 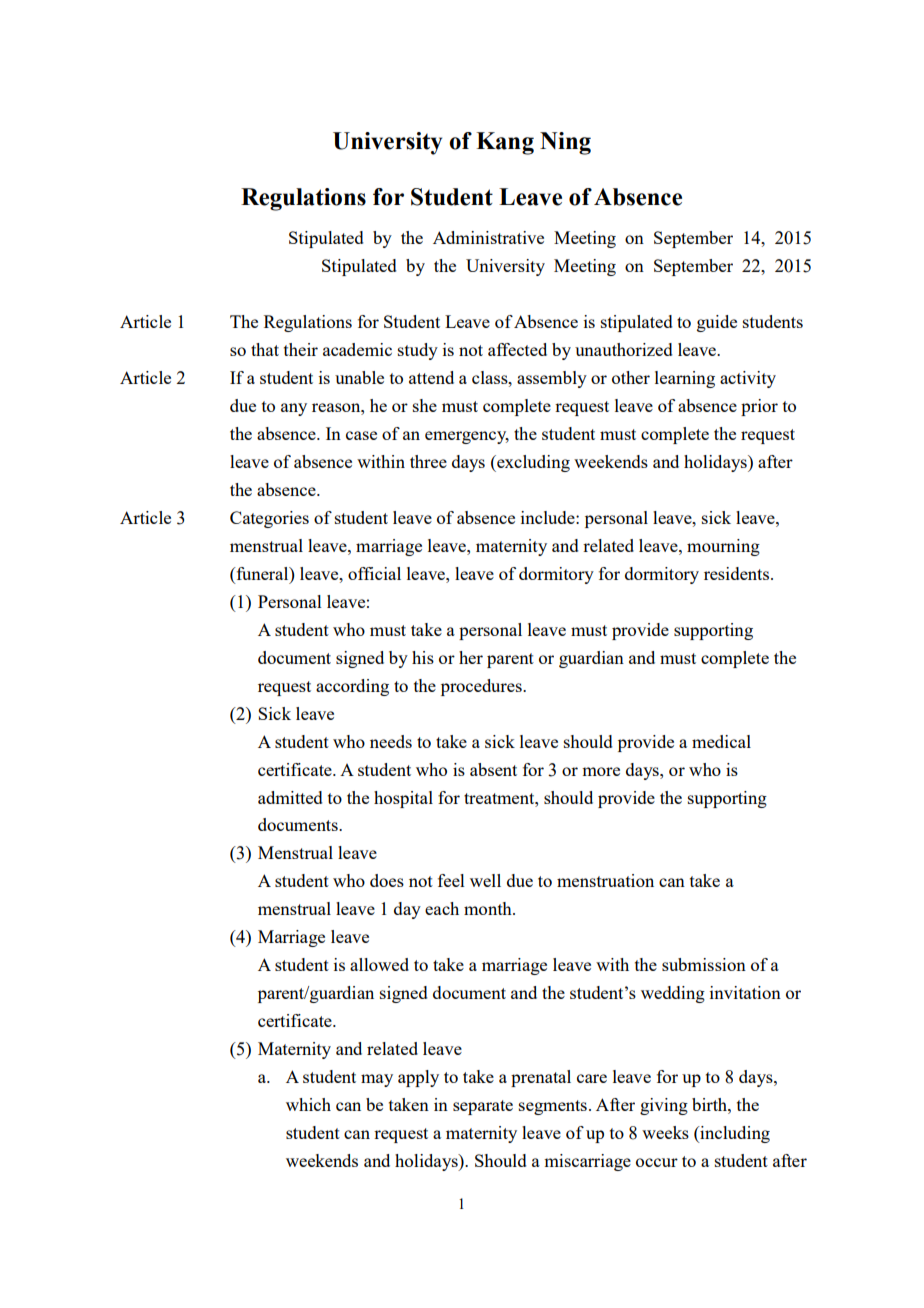 What do you see at coordinates (717, 323) in the image?
I see `guide` at bounding box center [717, 323].
